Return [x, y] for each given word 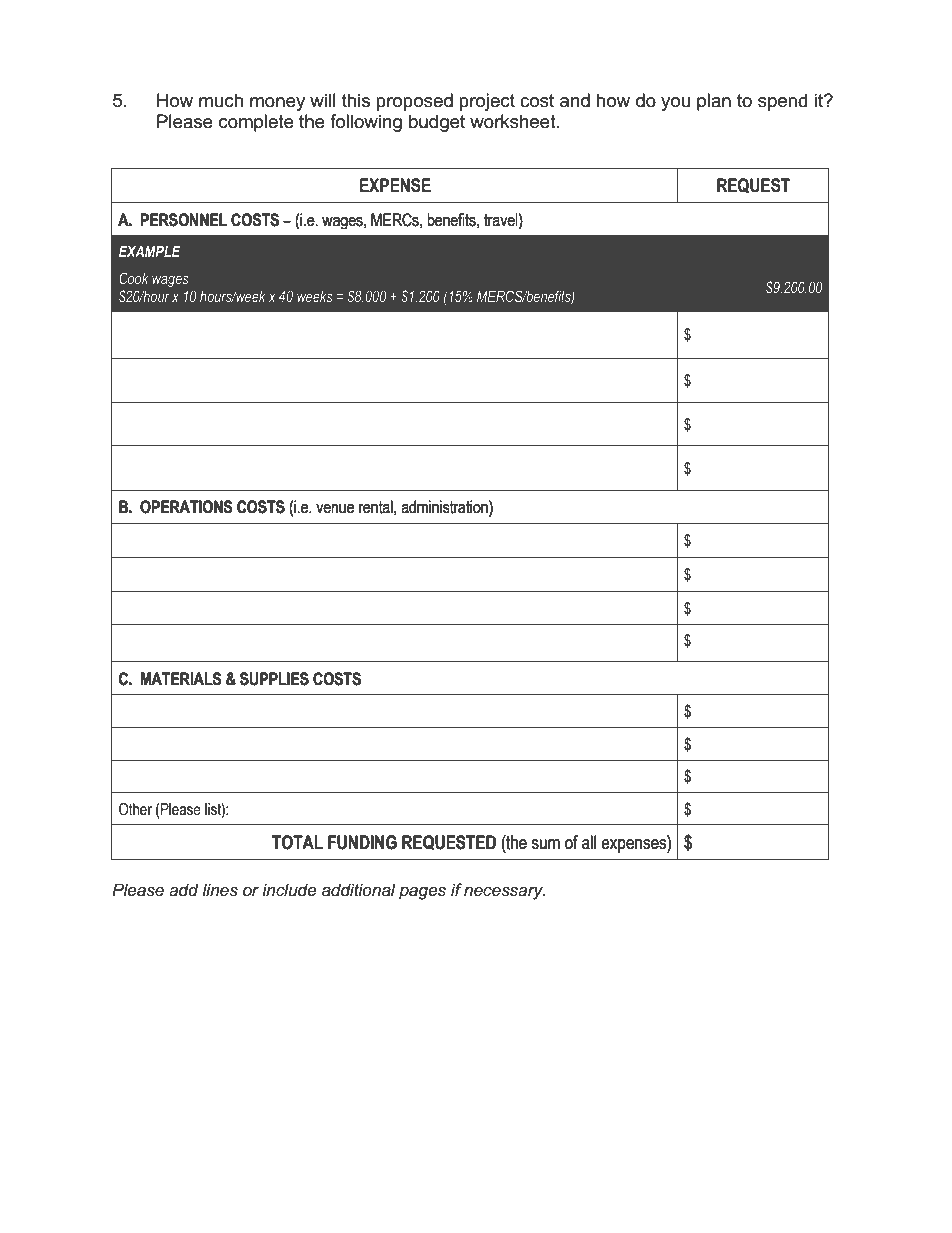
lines [220, 890]
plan [714, 102]
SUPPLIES [274, 679]
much [221, 100]
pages [422, 893]
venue [335, 509]
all [589, 842]
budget [437, 123]
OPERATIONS [186, 507]
